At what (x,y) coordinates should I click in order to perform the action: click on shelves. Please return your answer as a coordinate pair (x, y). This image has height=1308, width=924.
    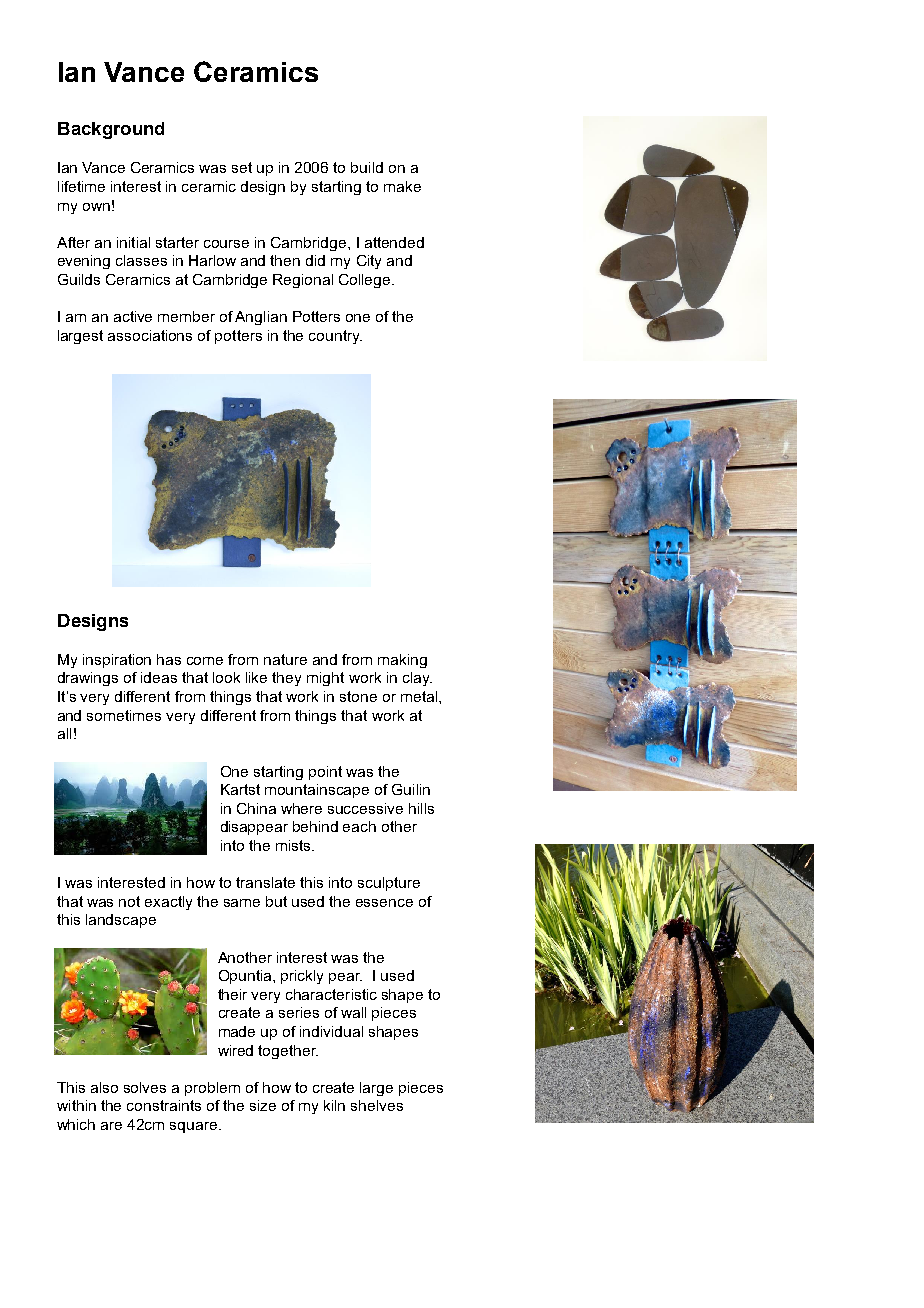
    Looking at the image, I should click on (377, 1105).
